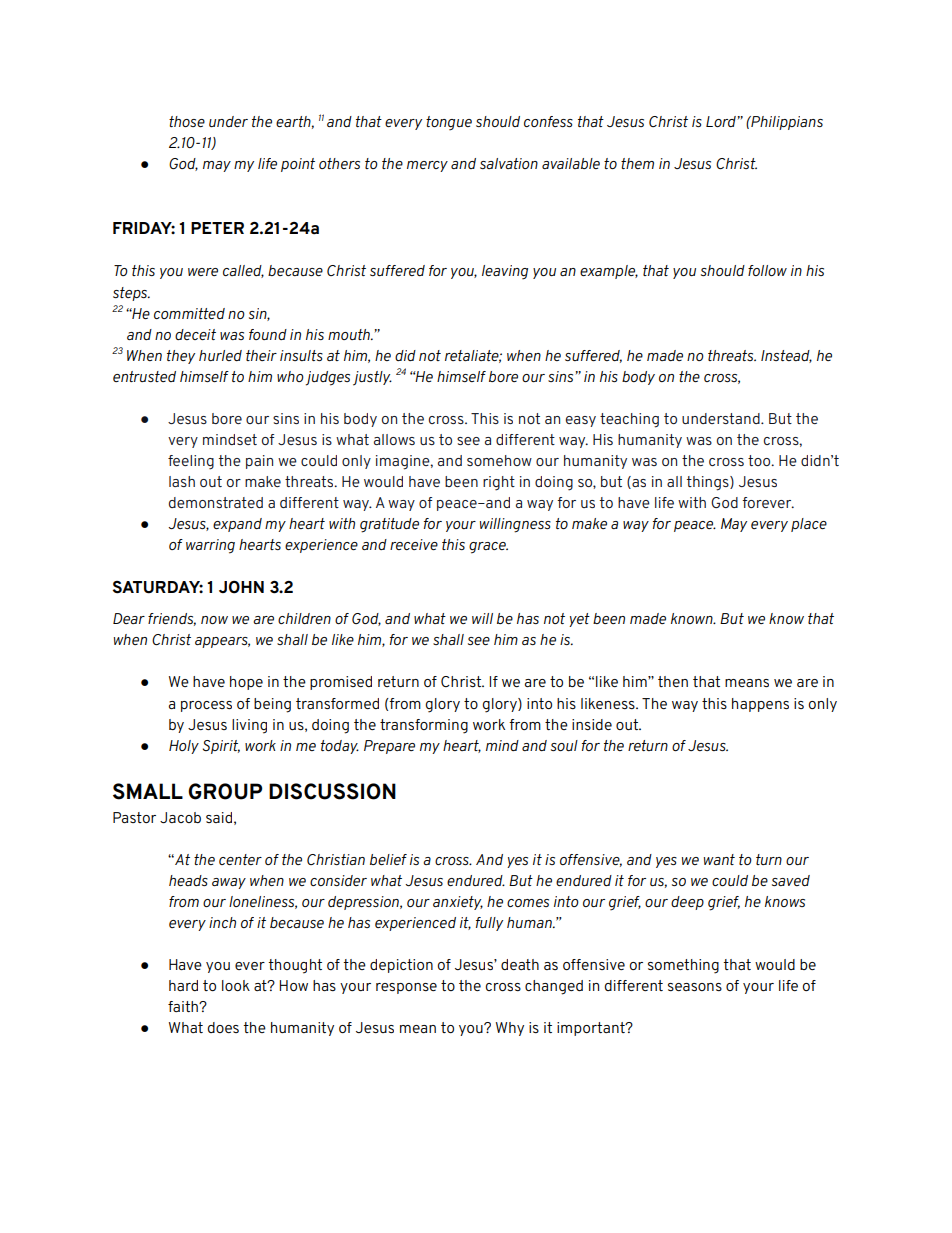  What do you see at coordinates (510, 1029) in the screenshot?
I see `Why` at bounding box center [510, 1029].
